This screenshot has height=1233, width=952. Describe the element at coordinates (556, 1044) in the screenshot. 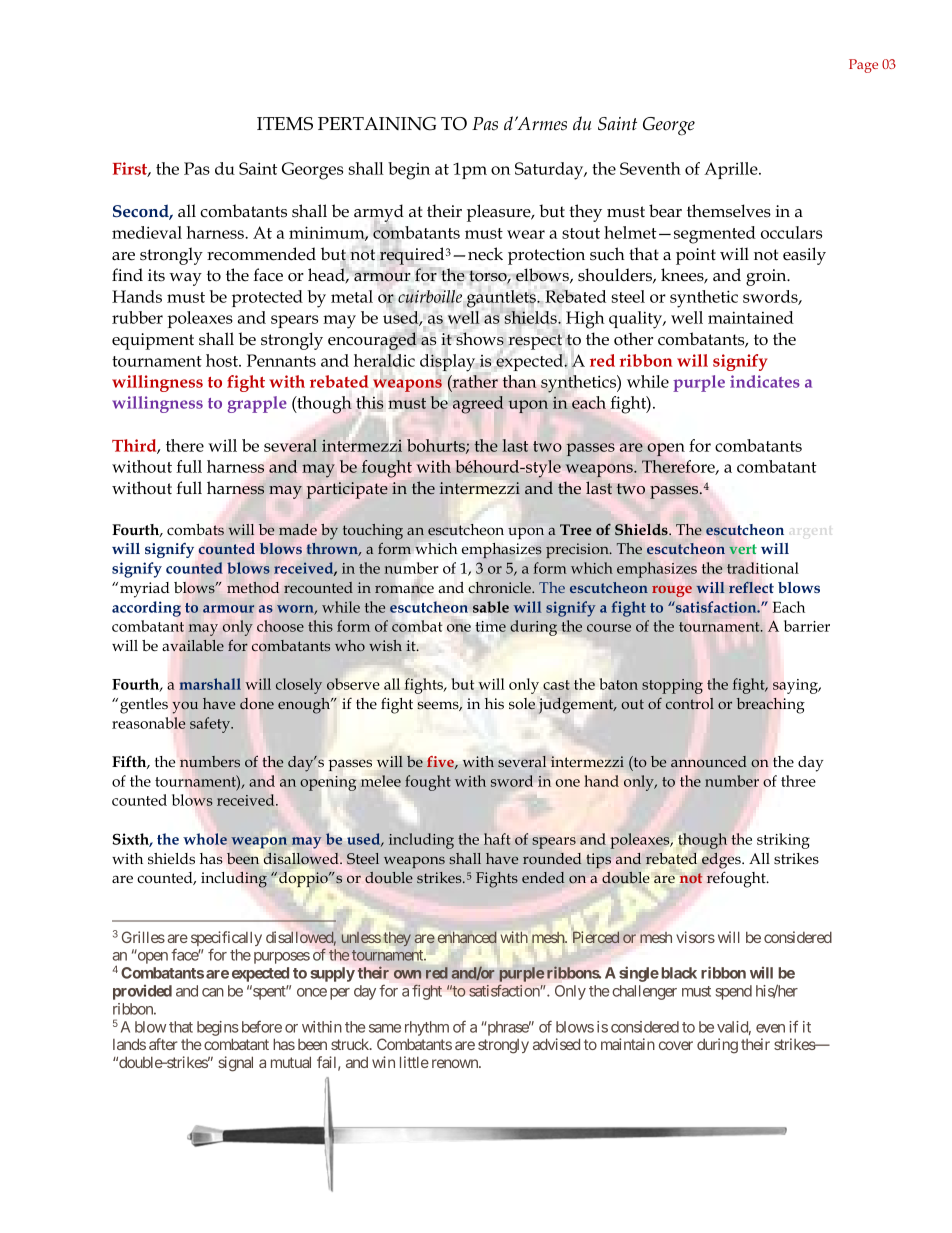

I see `advised` at that location.
